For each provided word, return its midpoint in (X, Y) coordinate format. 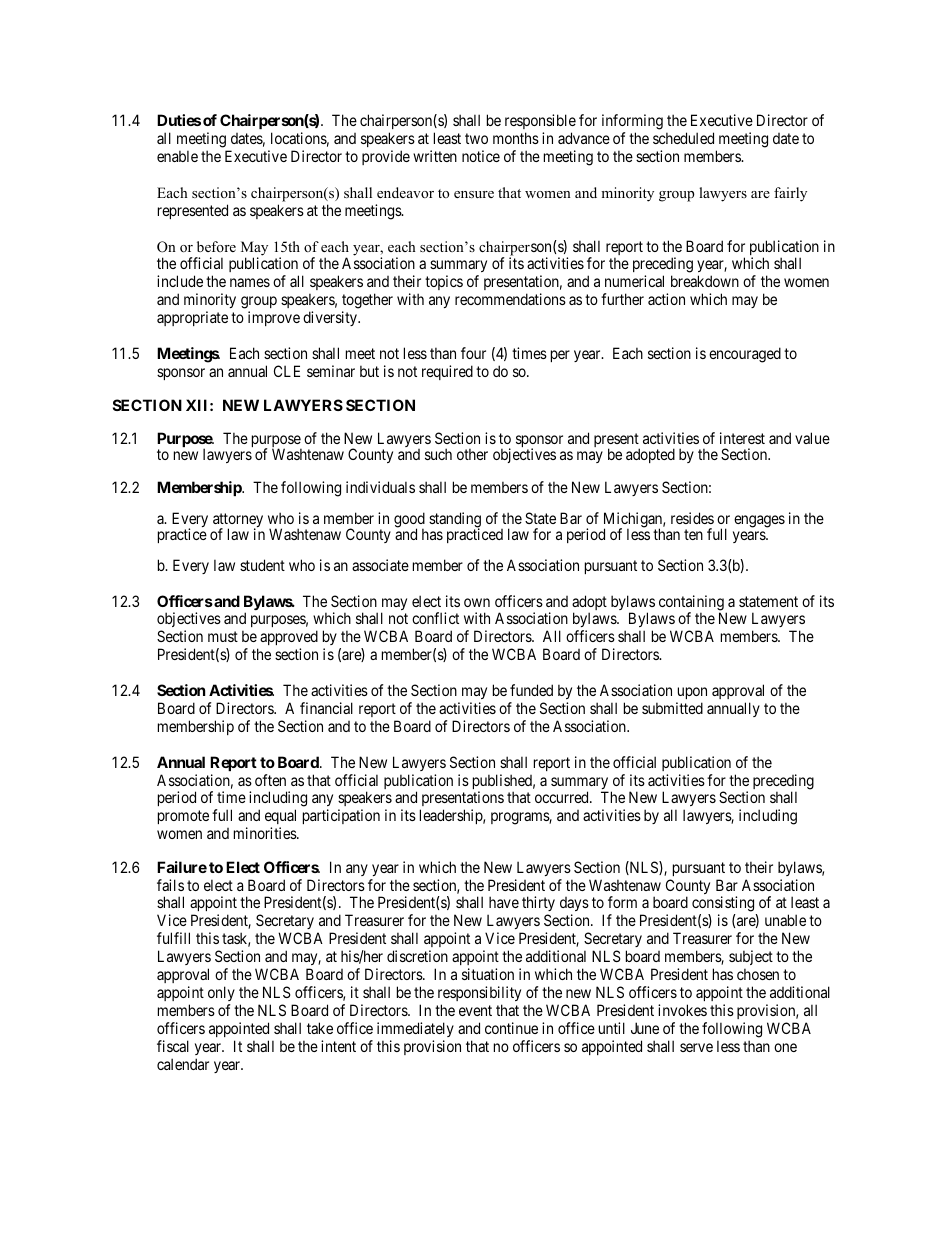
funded (531, 690)
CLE (287, 371)
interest (742, 438)
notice (481, 156)
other (472, 454)
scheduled (683, 138)
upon (692, 693)
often (270, 780)
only (221, 993)
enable (177, 156)
